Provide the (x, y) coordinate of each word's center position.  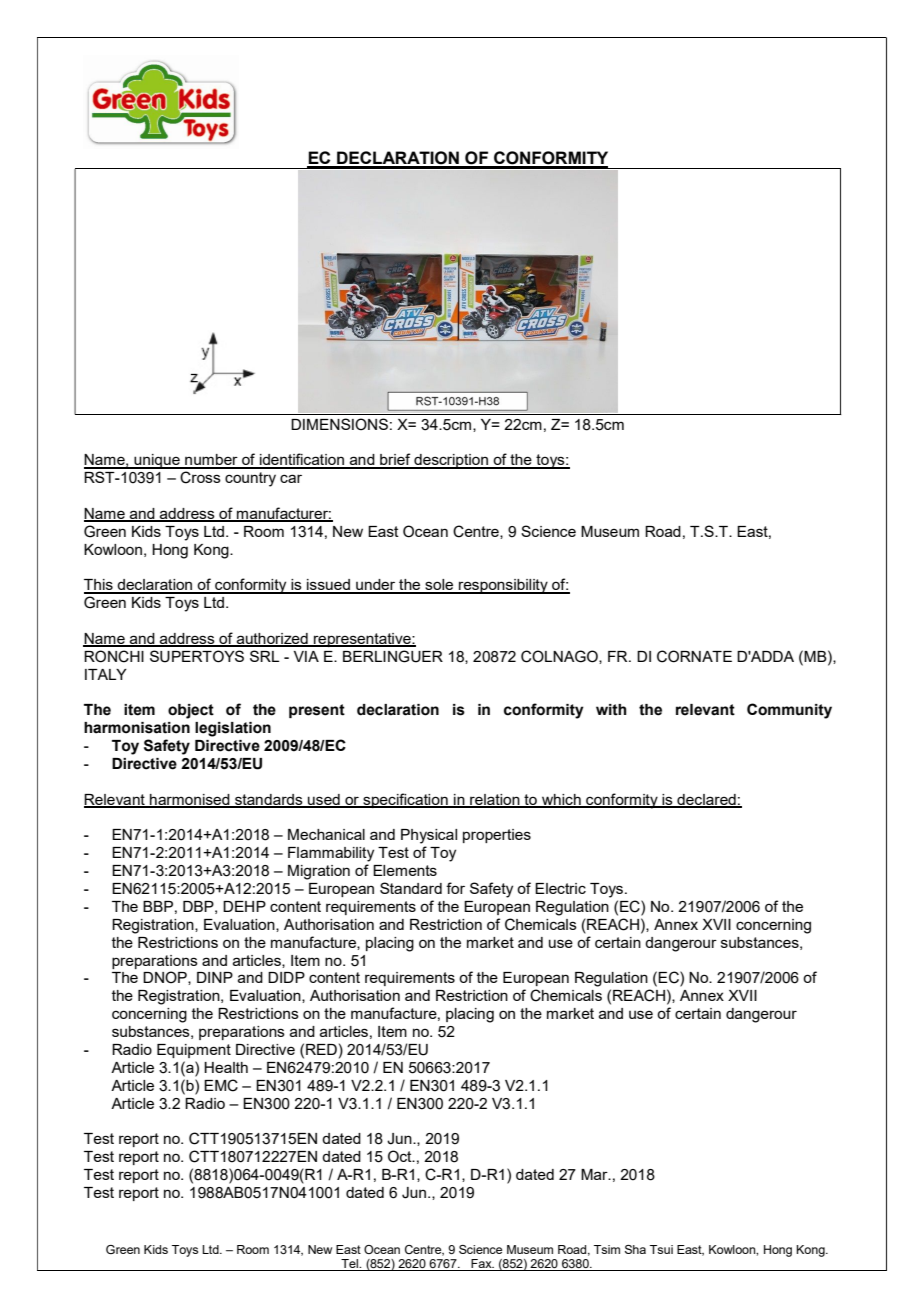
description (451, 461)
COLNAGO (560, 657)
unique (157, 461)
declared (706, 800)
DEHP (244, 906)
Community (789, 711)
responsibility (503, 586)
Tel (349, 1265)
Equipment (194, 1051)
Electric (560, 888)
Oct (401, 1156)
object (191, 711)
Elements (405, 870)
